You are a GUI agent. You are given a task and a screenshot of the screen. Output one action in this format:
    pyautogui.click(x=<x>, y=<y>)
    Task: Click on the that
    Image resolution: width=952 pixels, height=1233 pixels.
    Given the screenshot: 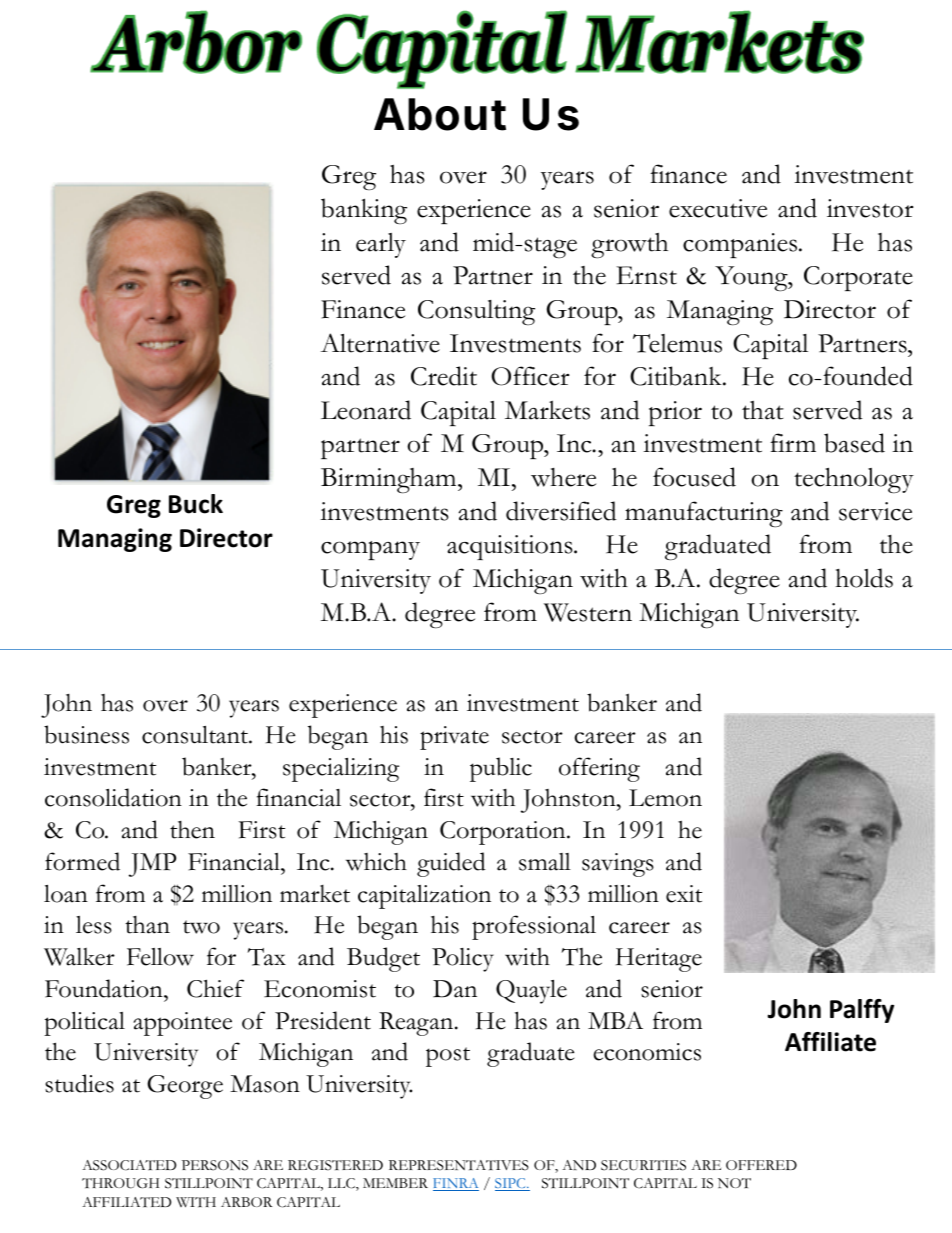 What is the action you would take?
    pyautogui.click(x=763, y=410)
